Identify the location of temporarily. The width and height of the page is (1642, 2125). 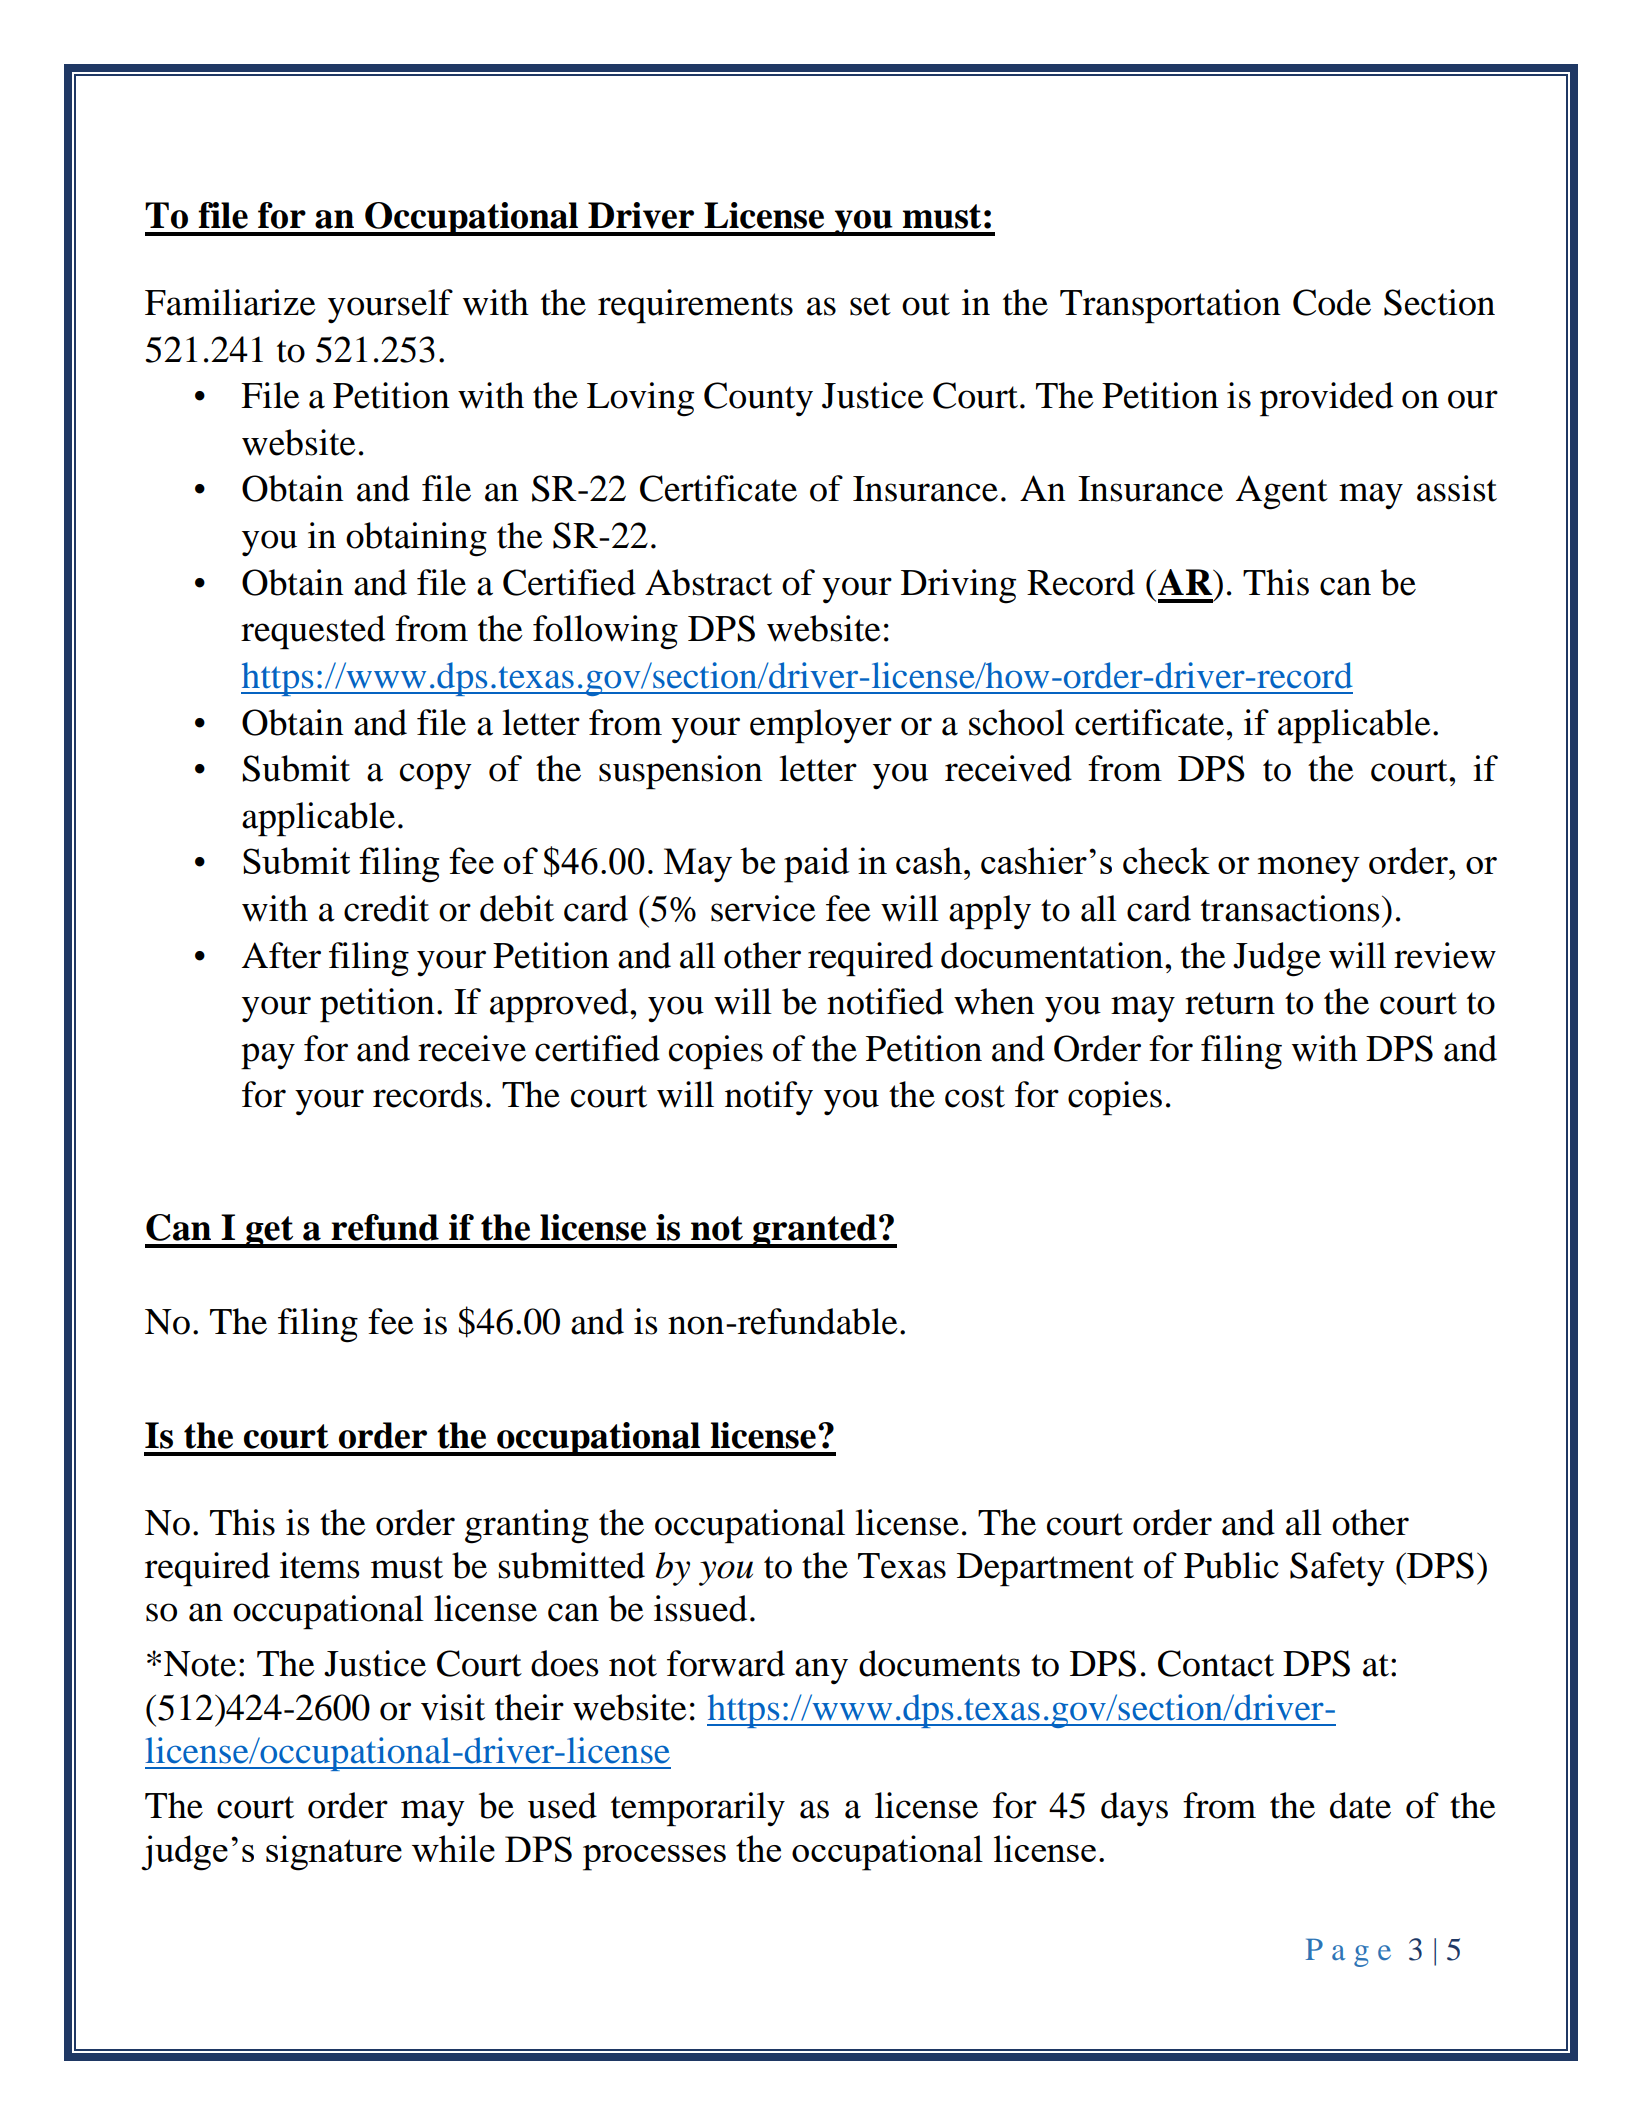
(698, 1809).
